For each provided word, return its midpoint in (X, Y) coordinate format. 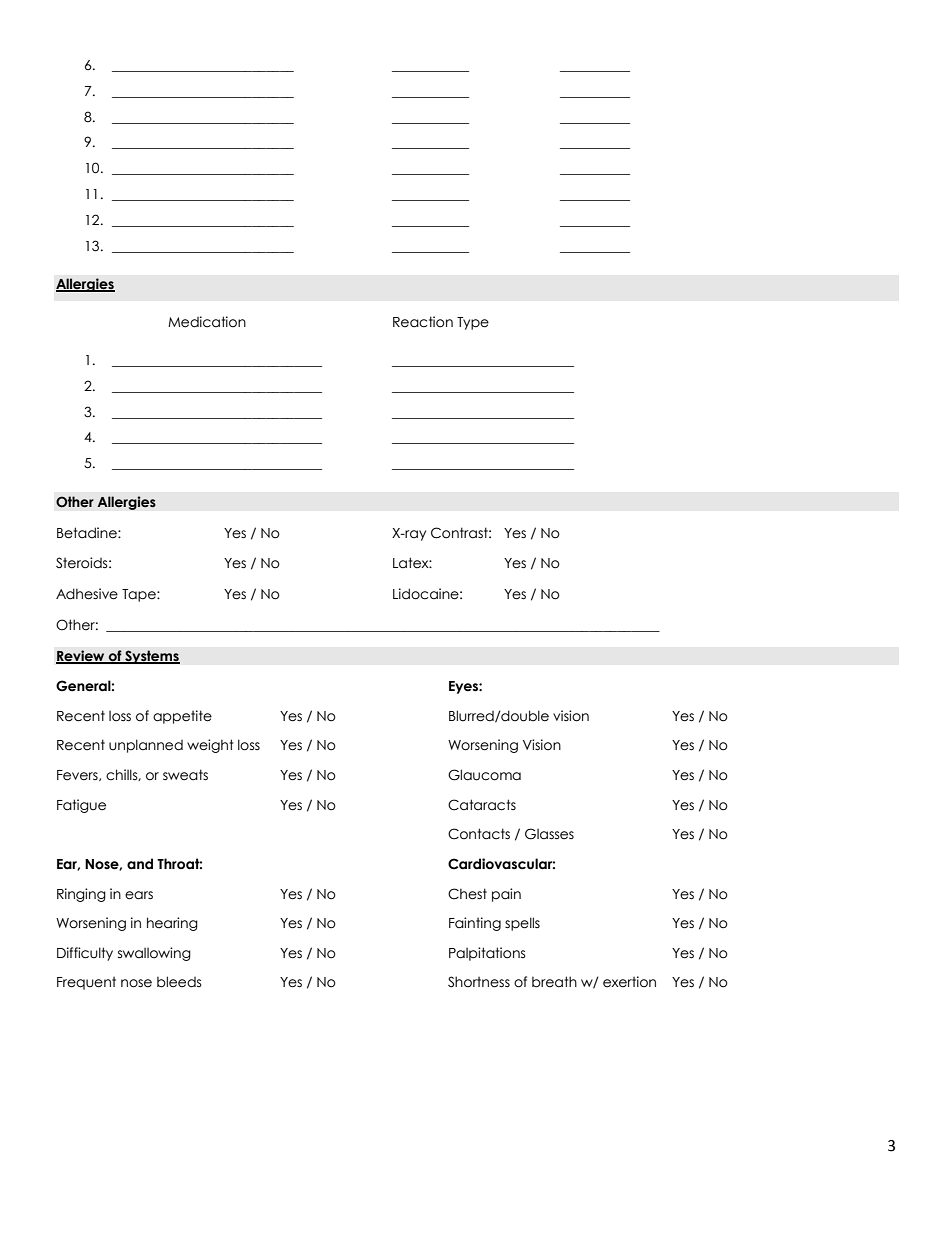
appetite (182, 717)
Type (473, 323)
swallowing (154, 954)
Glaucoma (484, 775)
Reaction (423, 322)
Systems (151, 657)
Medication (207, 322)
